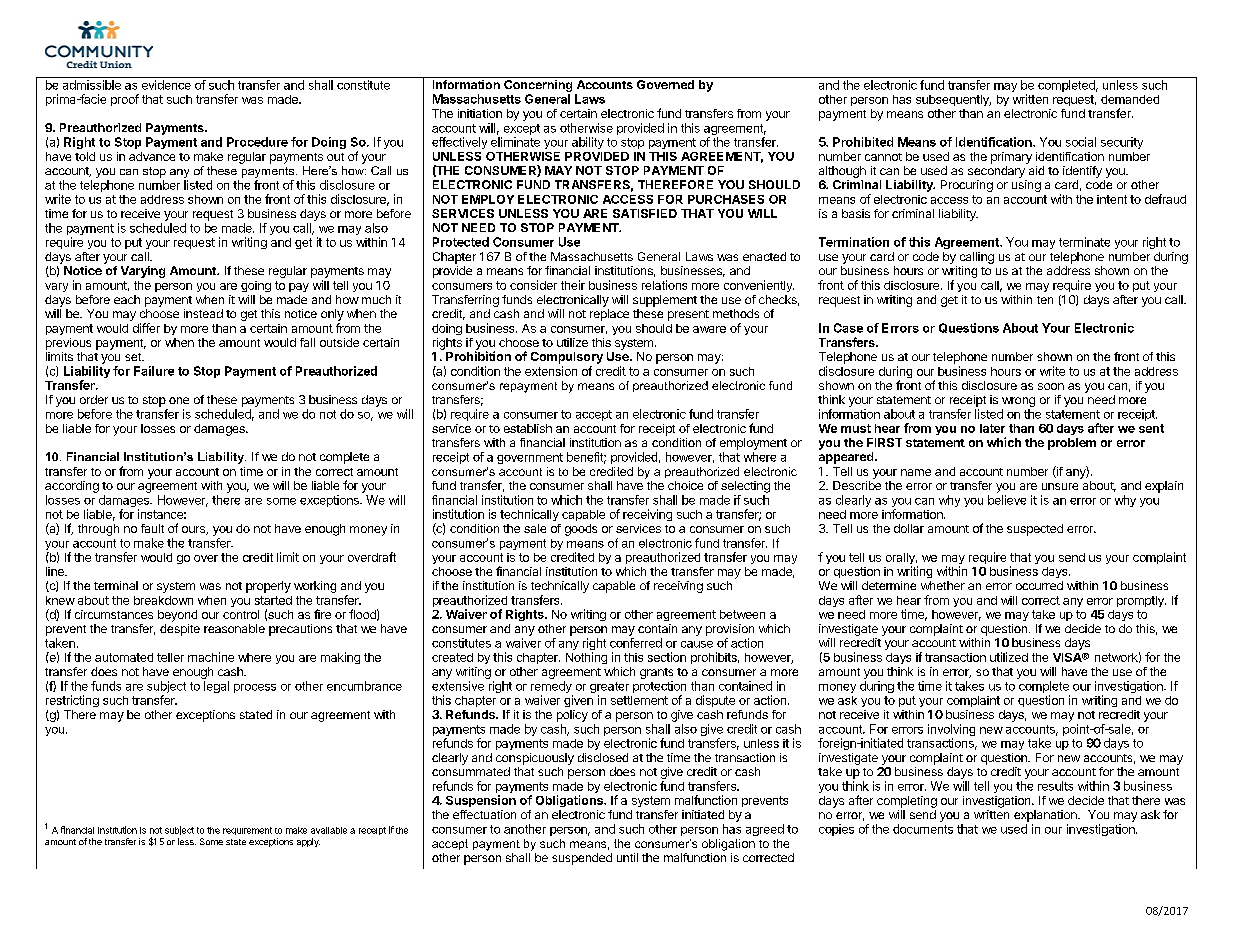 This document has height=952, width=1233. What do you see at coordinates (1060, 486) in the document?
I see `unsure` at bounding box center [1060, 486].
